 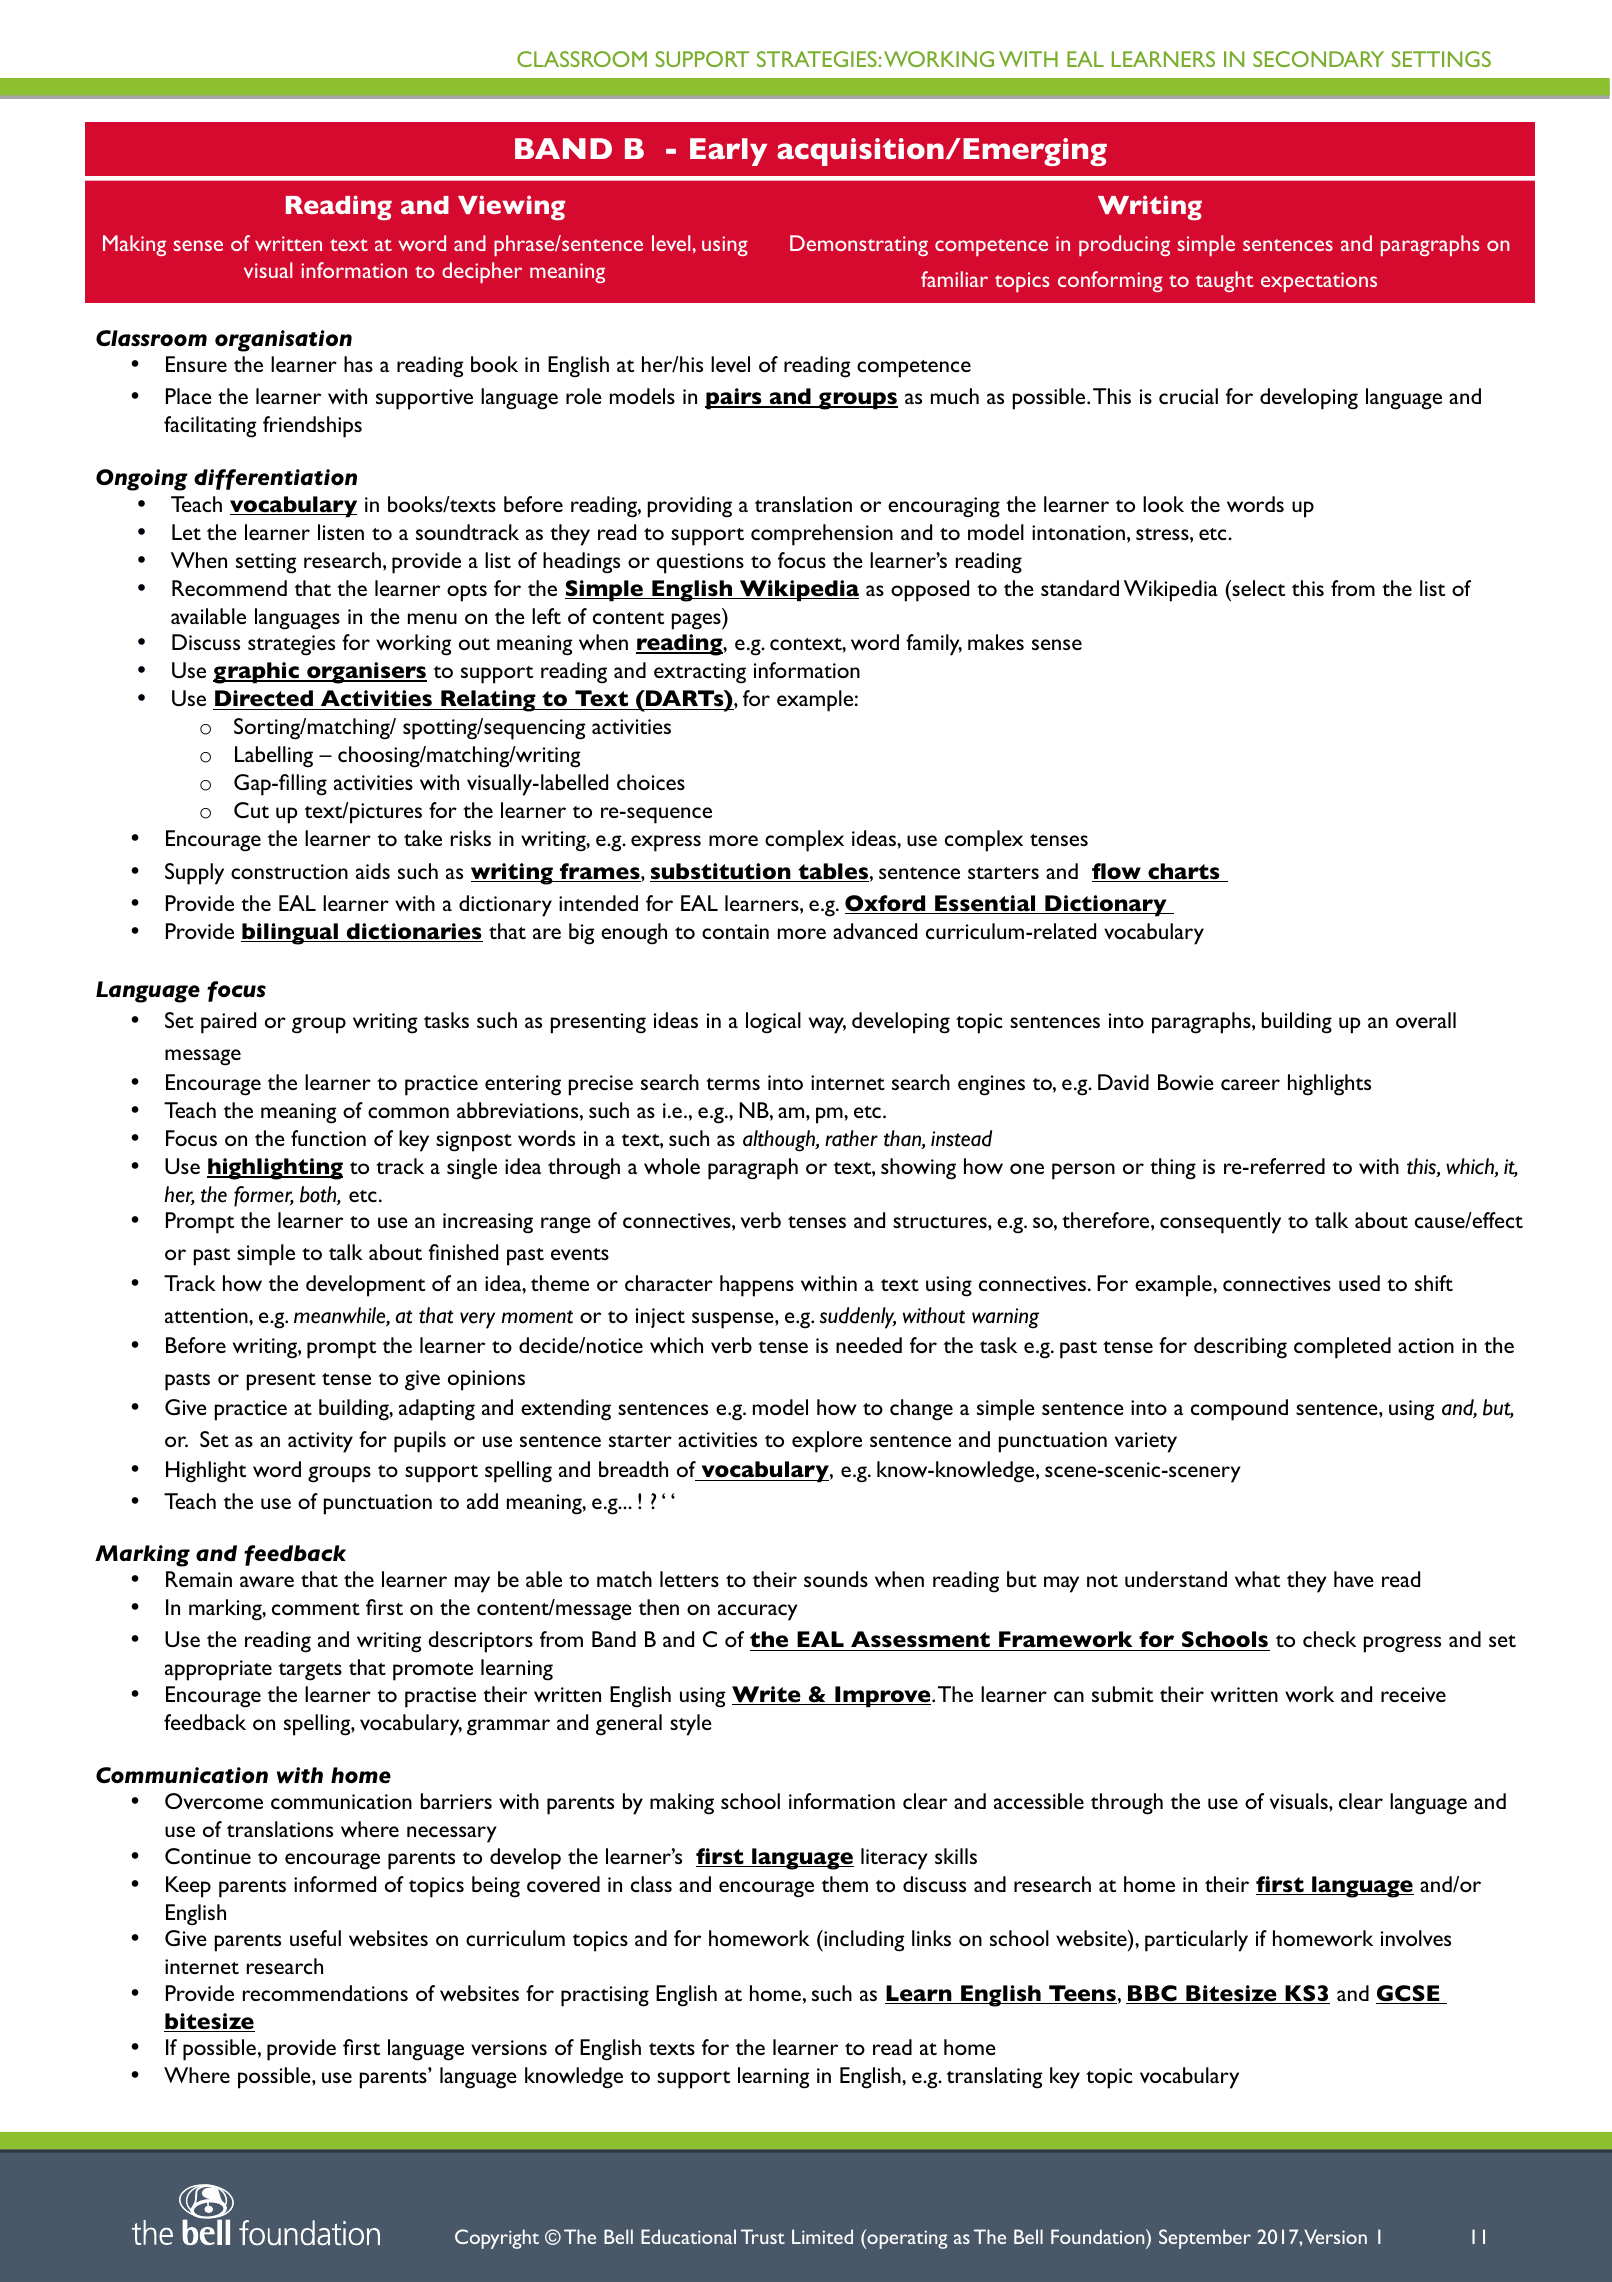 What do you see at coordinates (666, 843) in the screenshot?
I see `express` at bounding box center [666, 843].
